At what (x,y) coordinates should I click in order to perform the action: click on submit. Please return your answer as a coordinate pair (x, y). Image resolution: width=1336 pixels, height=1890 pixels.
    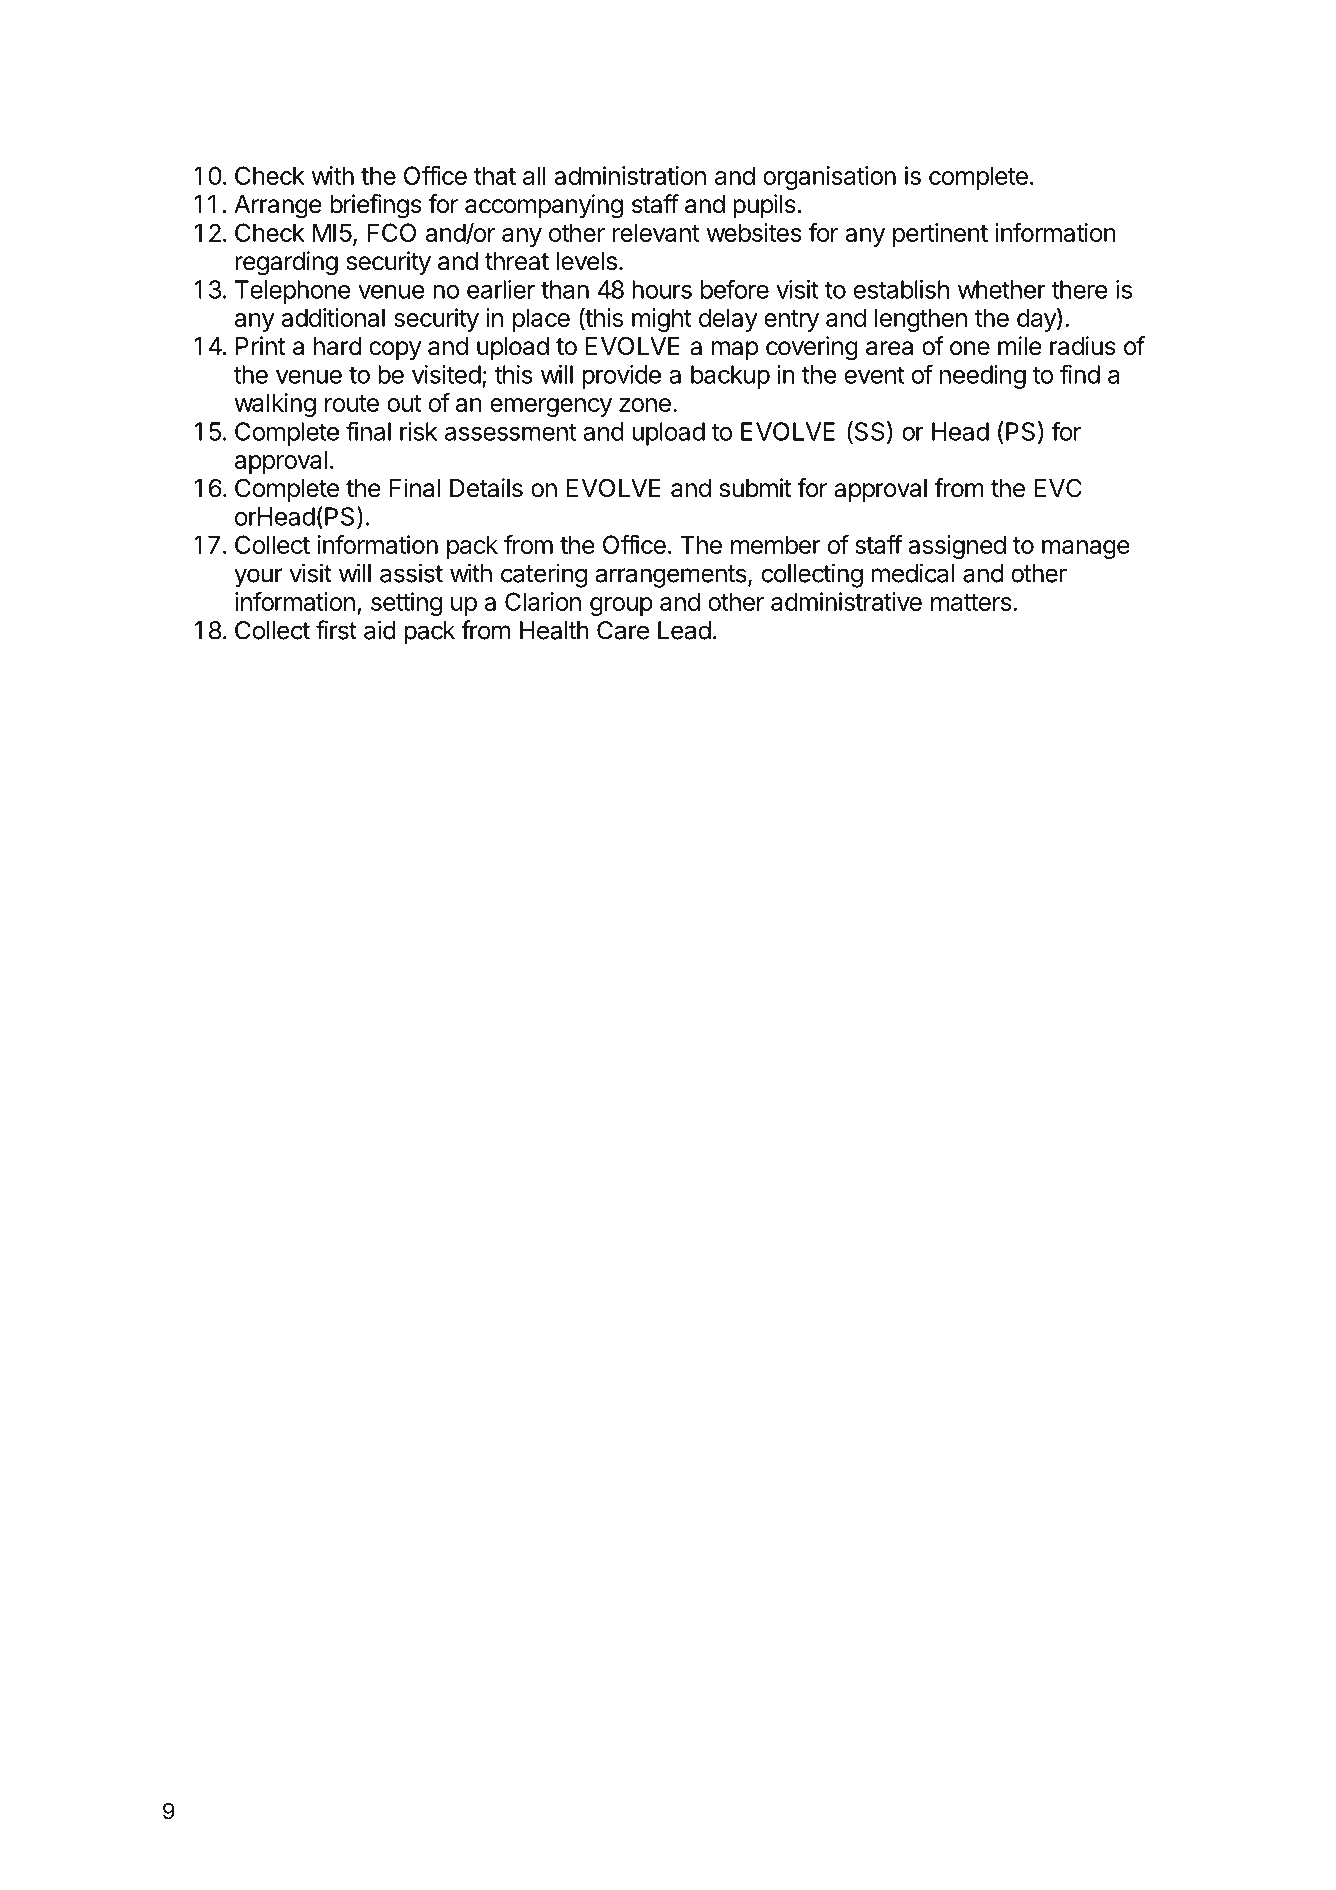
    Looking at the image, I should click on (756, 488).
